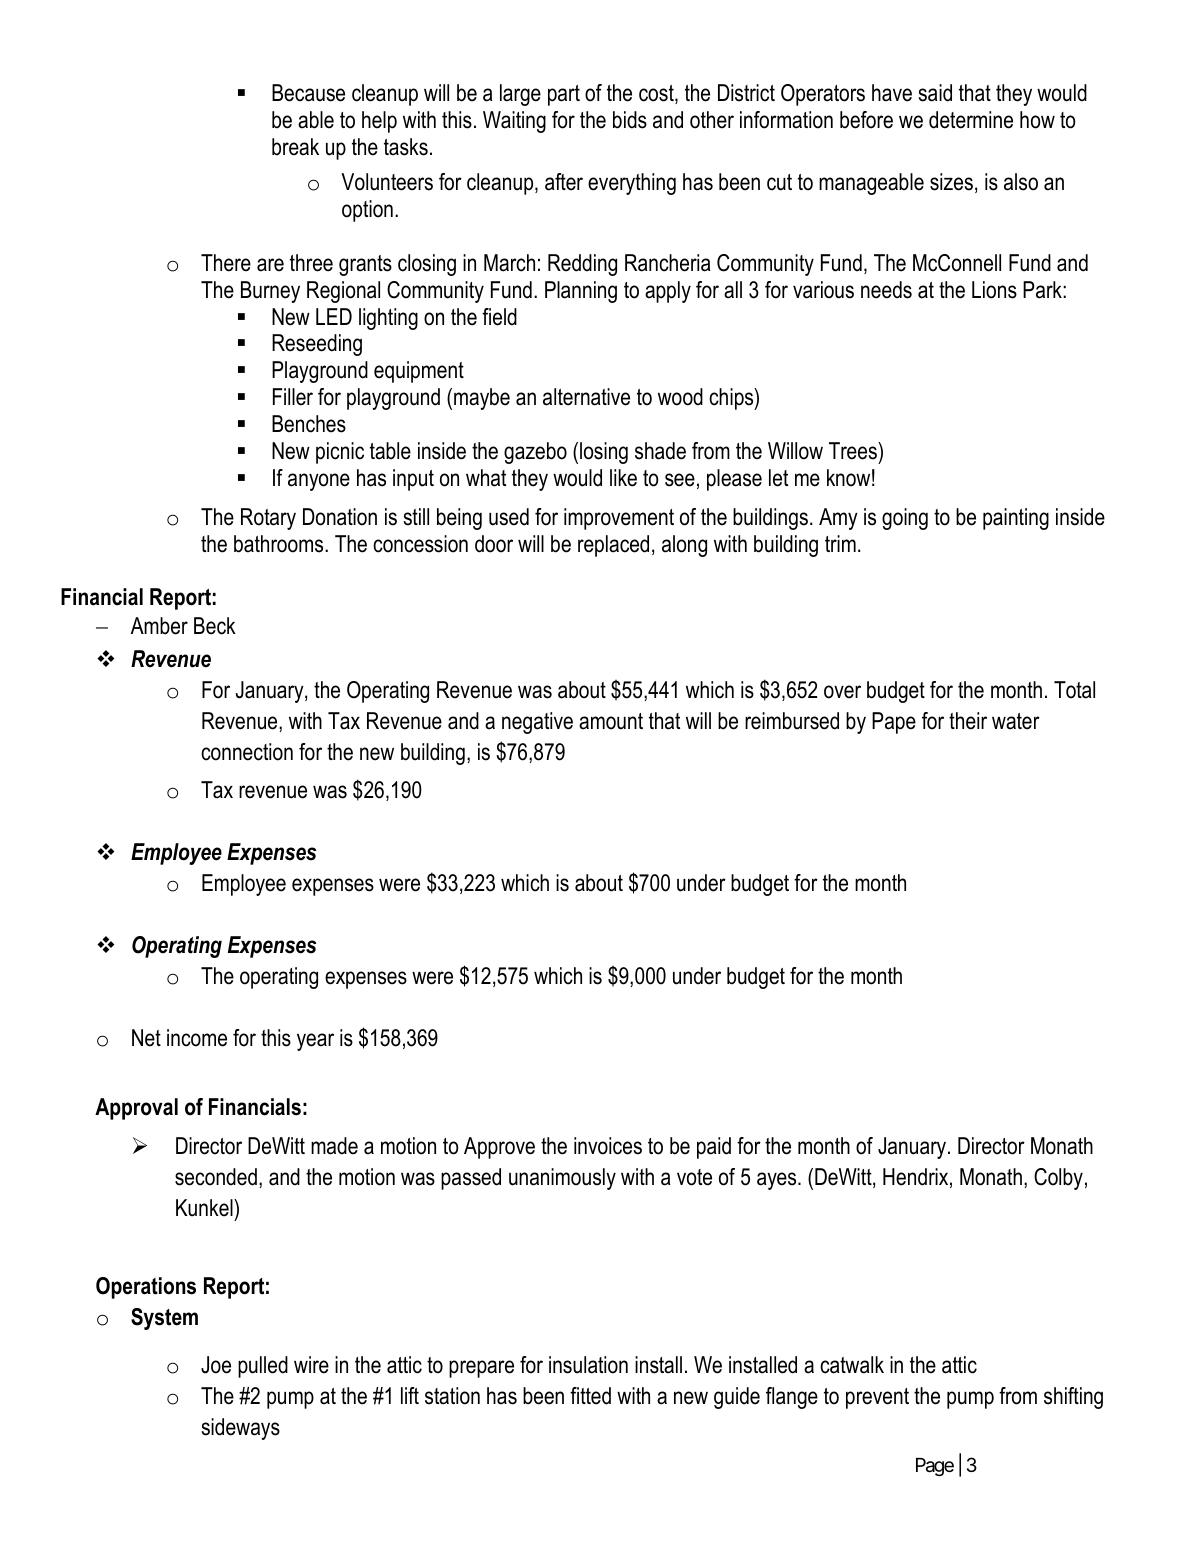  What do you see at coordinates (611, 721) in the image?
I see `amount` at bounding box center [611, 721].
